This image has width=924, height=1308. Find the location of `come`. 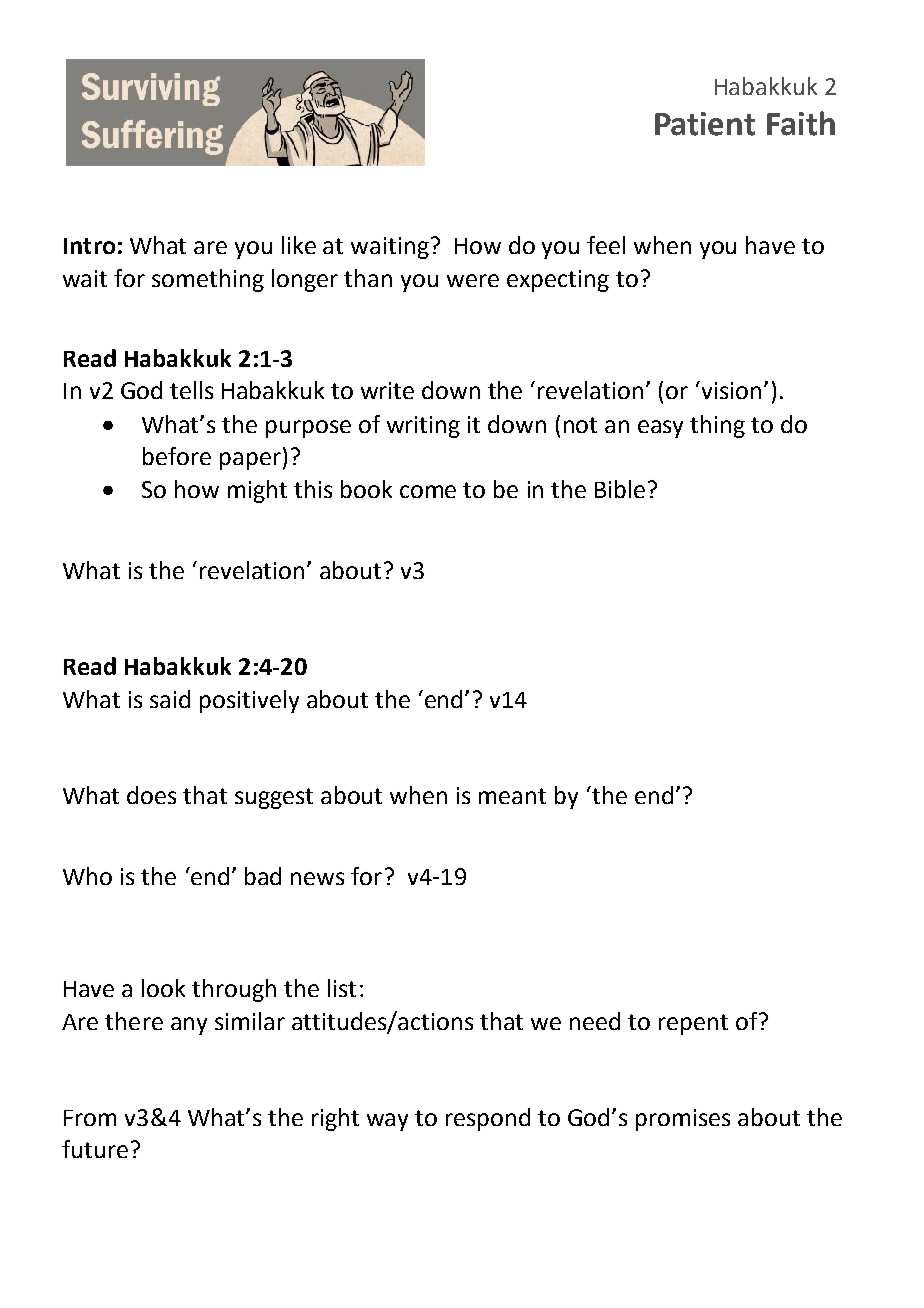

come is located at coordinates (428, 491).
